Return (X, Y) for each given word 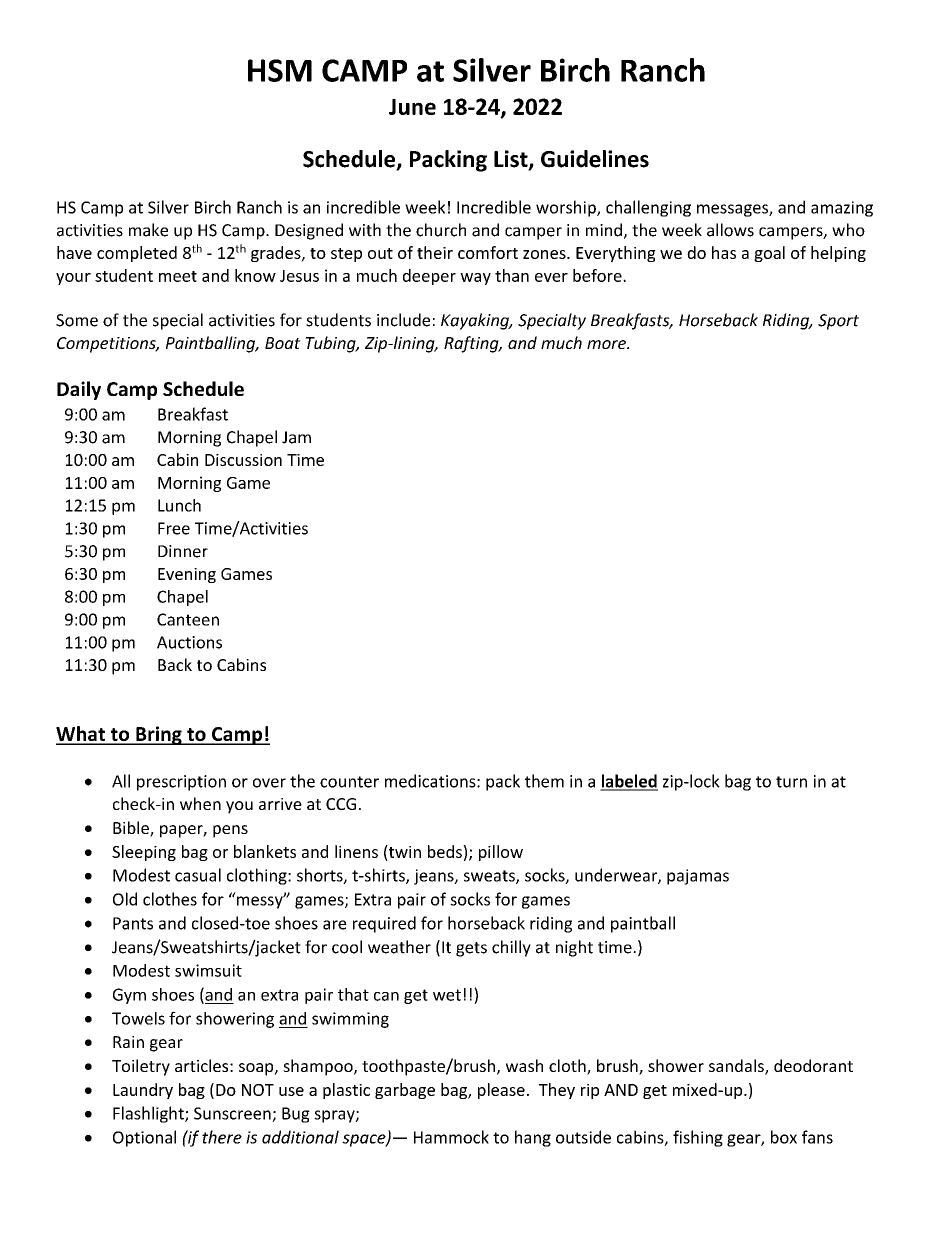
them (544, 781)
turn (791, 782)
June (412, 107)
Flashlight (149, 1114)
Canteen (188, 619)
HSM (280, 70)
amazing (842, 209)
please (501, 1091)
